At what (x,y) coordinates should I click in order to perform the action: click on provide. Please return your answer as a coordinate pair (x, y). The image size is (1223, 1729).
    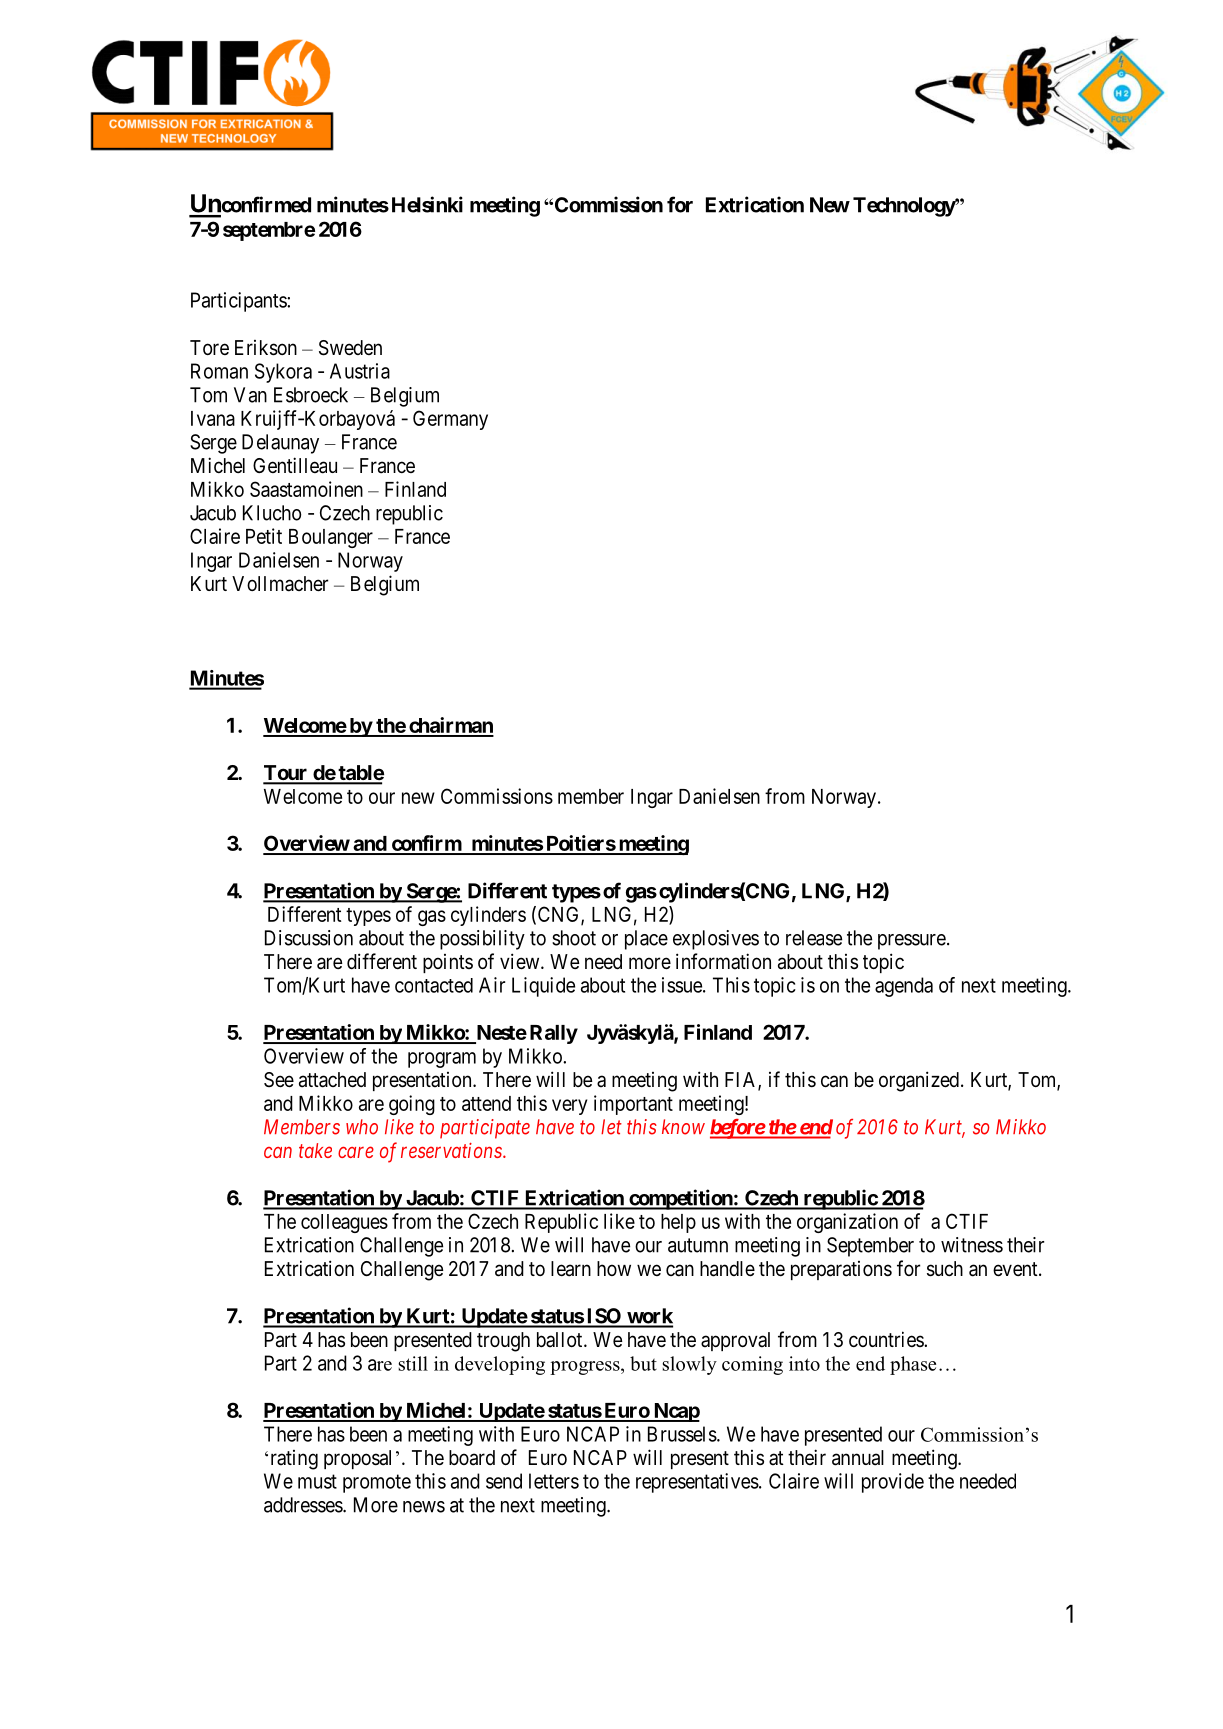
    Looking at the image, I should click on (893, 1483).
